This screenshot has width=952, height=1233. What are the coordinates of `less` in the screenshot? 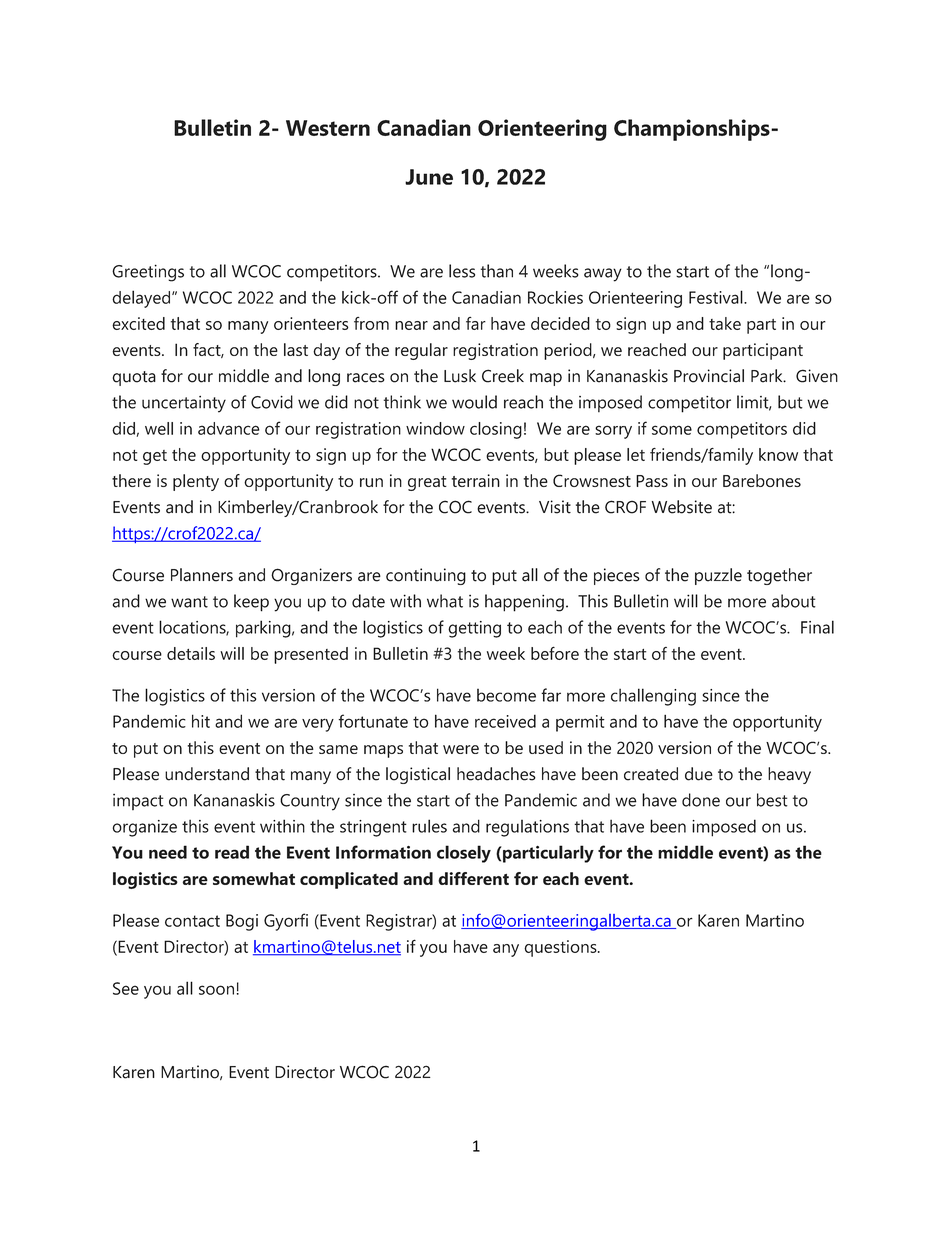 It's located at (462, 271).
